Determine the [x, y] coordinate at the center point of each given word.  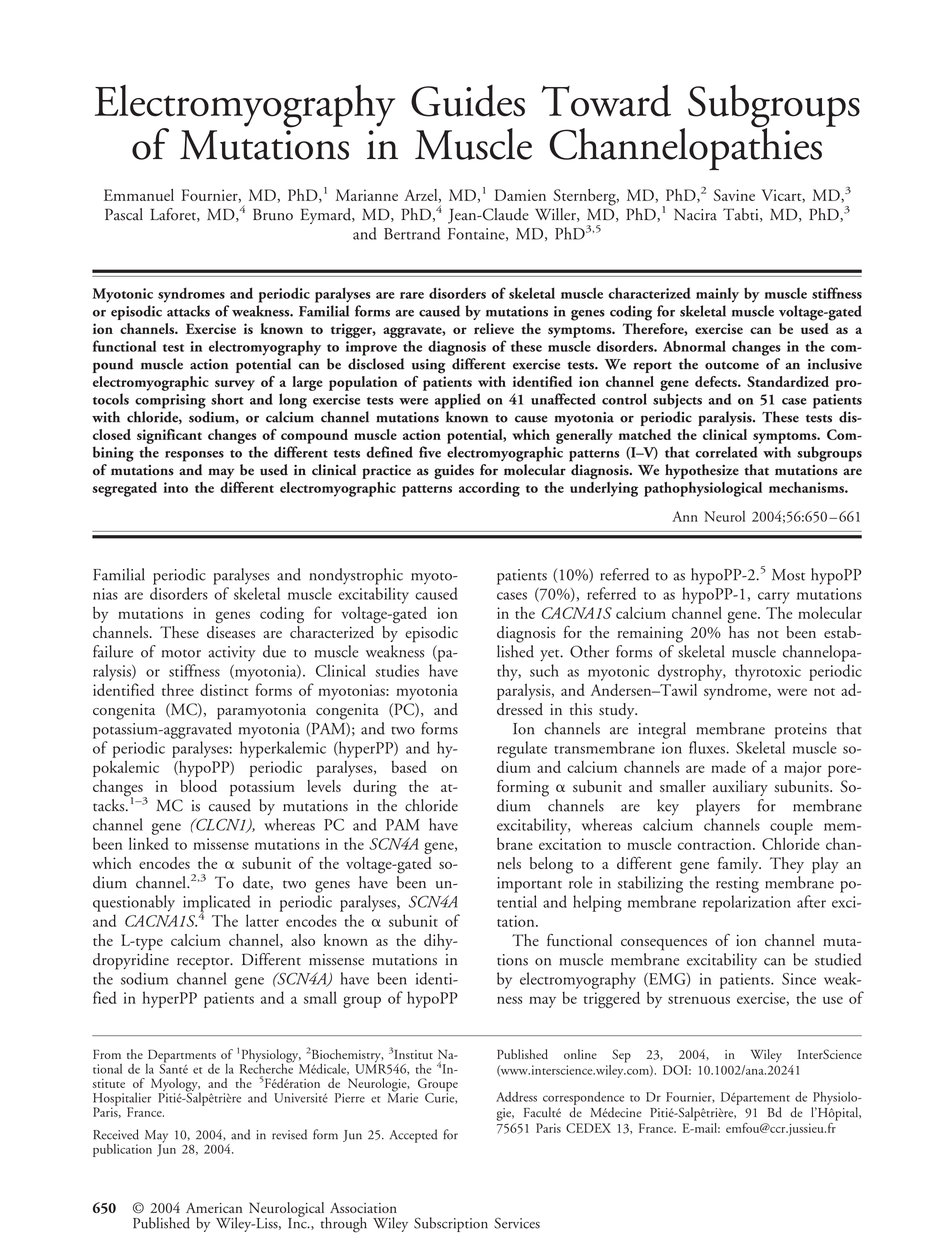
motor [181, 653]
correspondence [583, 1098]
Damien [520, 195]
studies [397, 670]
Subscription [451, 1224]
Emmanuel [139, 195]
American [214, 1208]
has [739, 630]
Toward [606, 101]
